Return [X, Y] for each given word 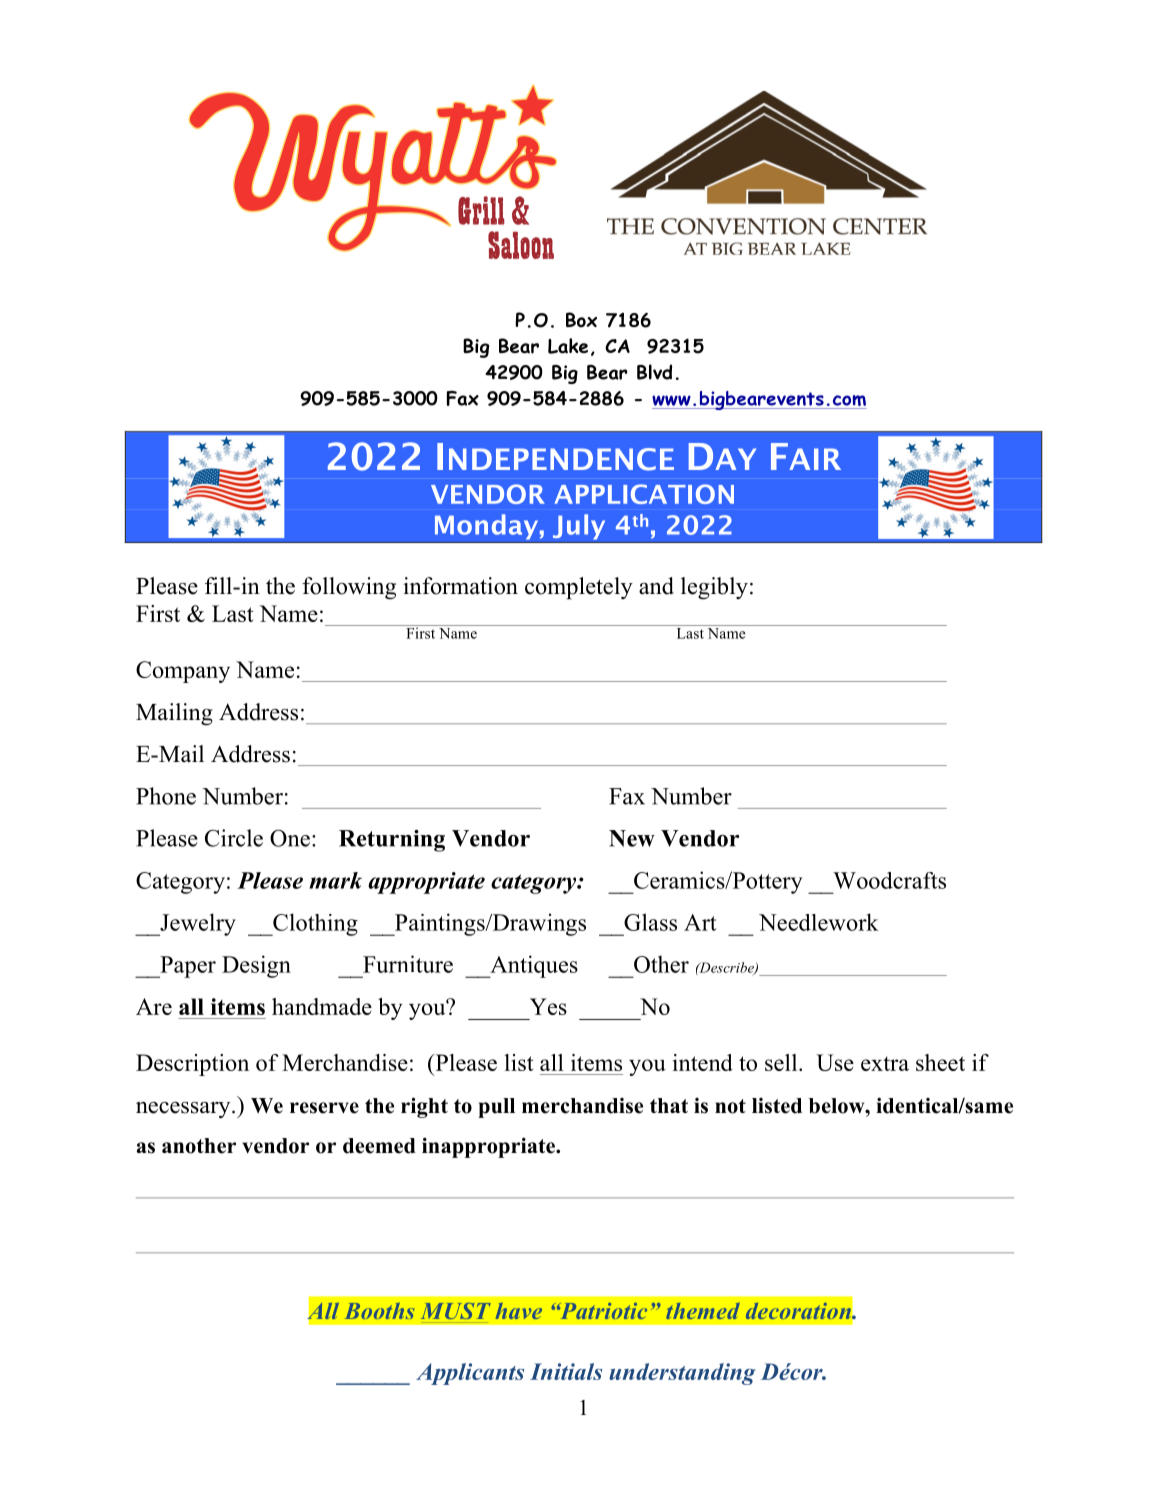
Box [581, 320]
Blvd [654, 372]
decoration [799, 1311]
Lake [568, 346]
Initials [566, 1371]
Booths [379, 1311]
